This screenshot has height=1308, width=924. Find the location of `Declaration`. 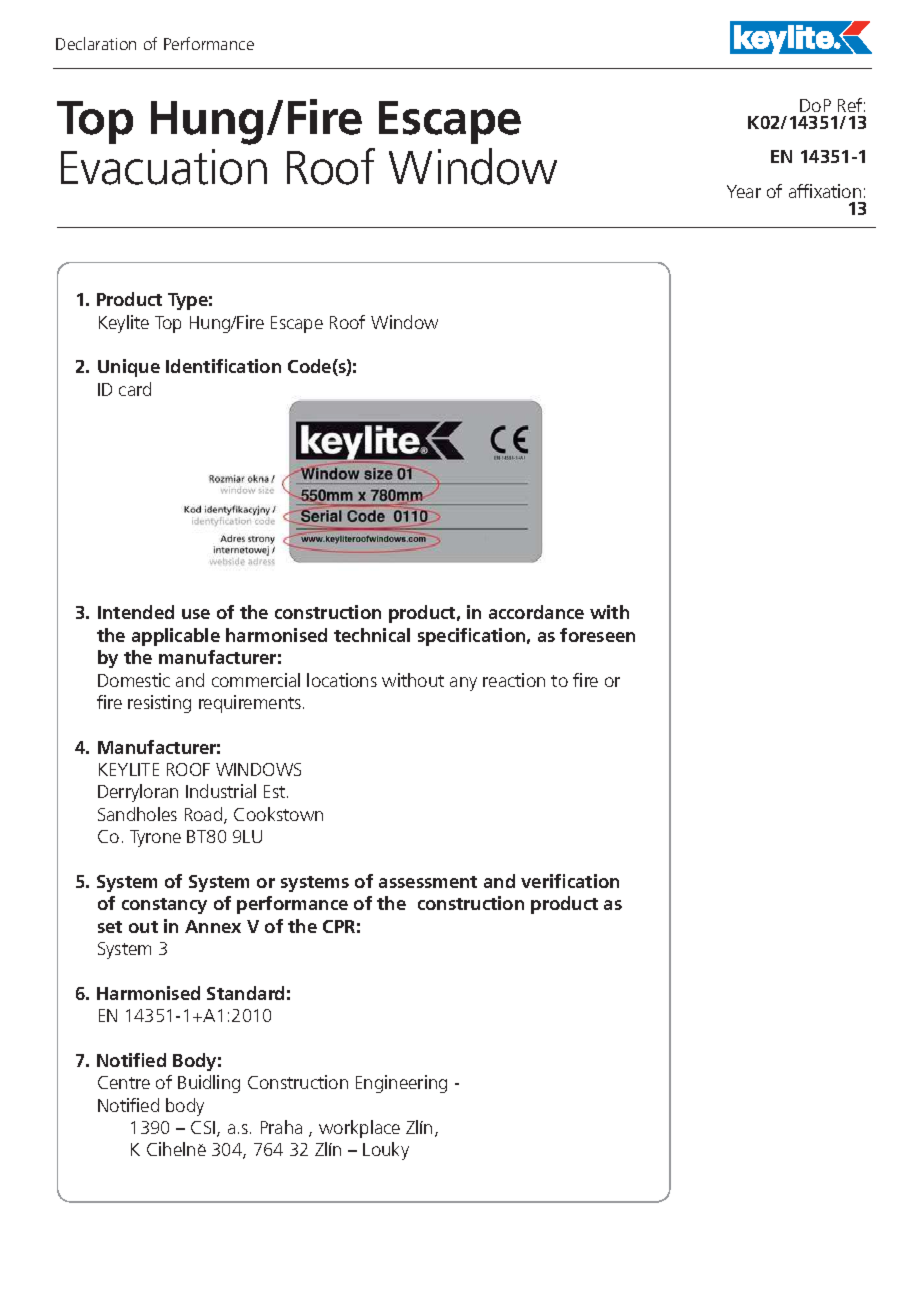

Declaration is located at coordinates (96, 43).
